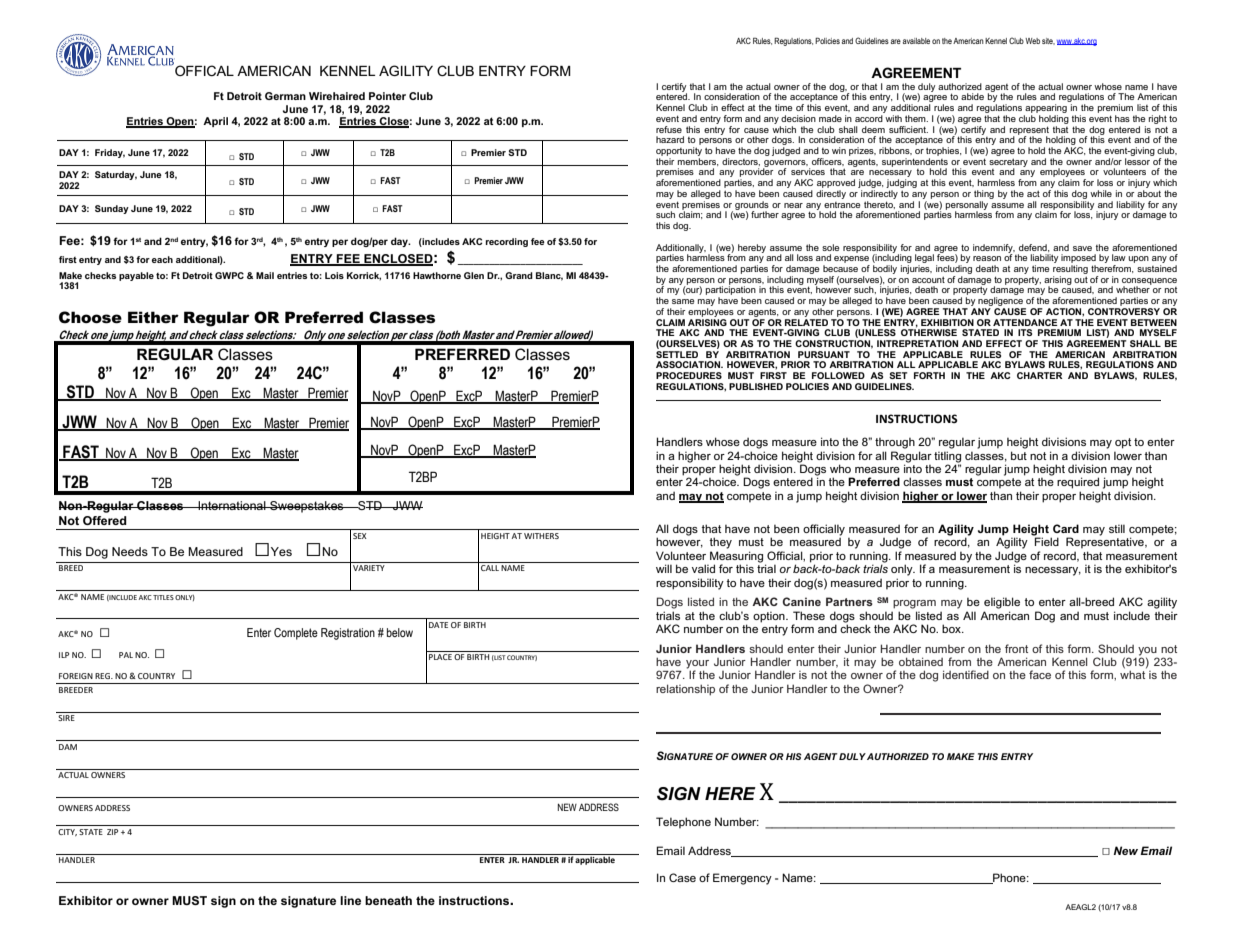  What do you see at coordinates (720, 543) in the screenshot?
I see `they` at bounding box center [720, 543].
